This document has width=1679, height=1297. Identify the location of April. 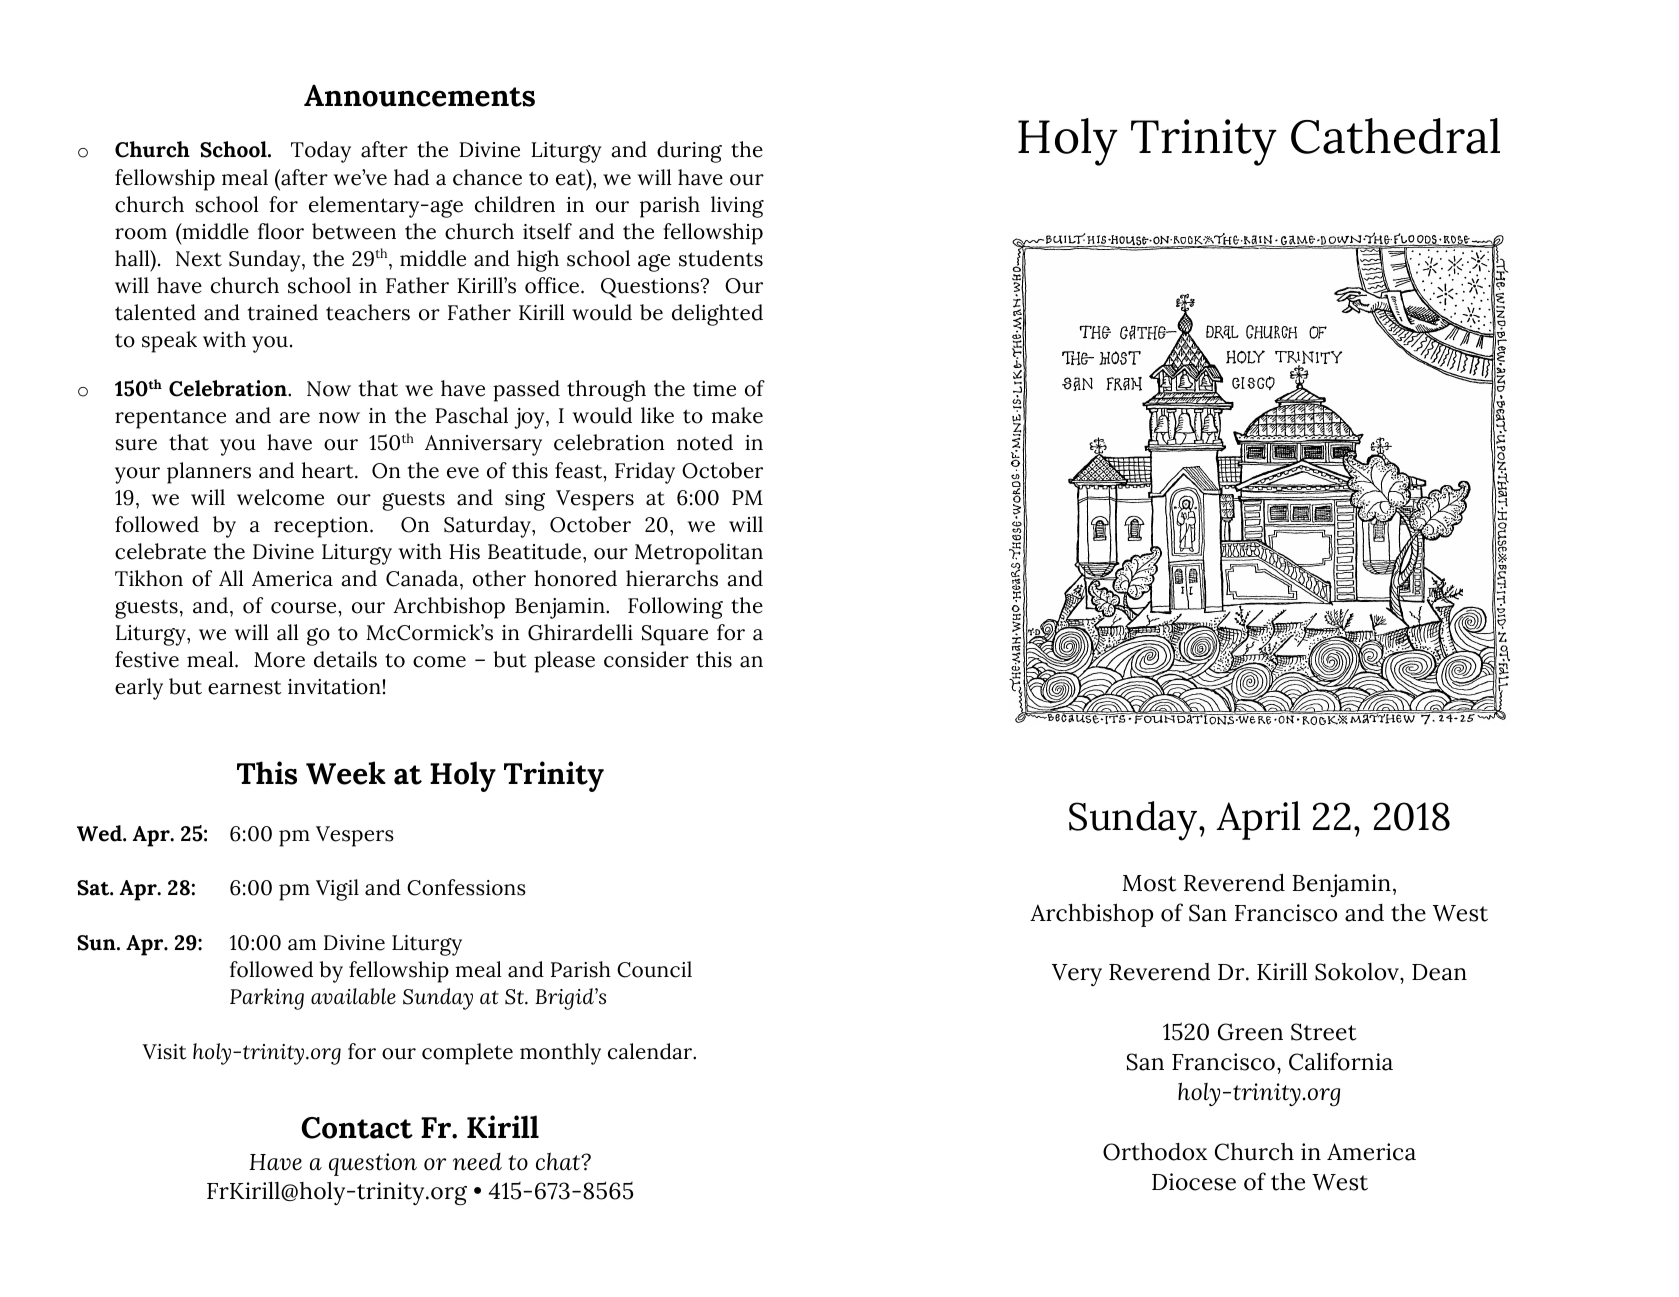
(1258, 820).
